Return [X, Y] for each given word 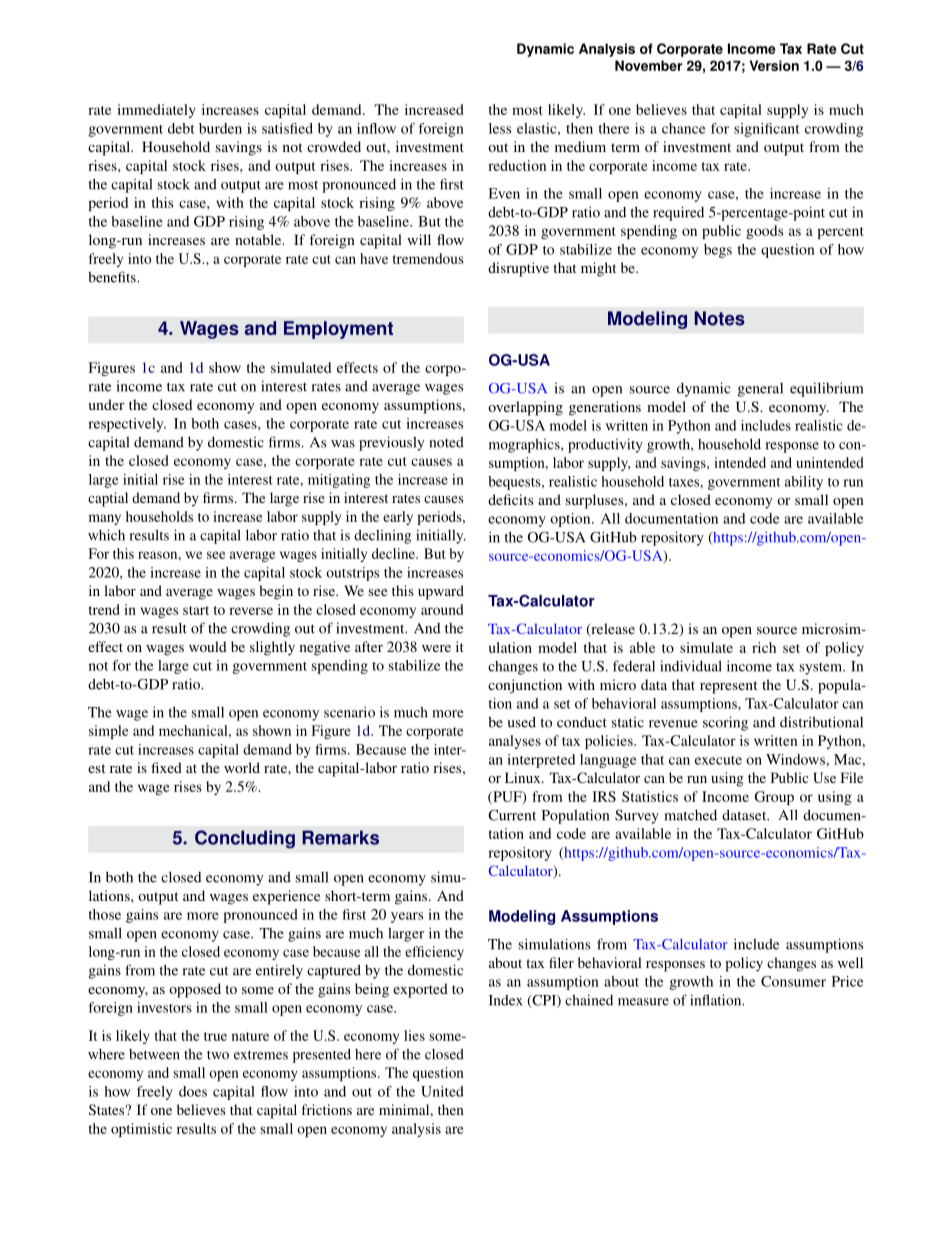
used [521, 722]
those [104, 914]
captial [108, 499]
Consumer [793, 981]
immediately [156, 111]
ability [804, 483]
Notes [720, 318]
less [500, 128]
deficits [510, 499]
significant [767, 130]
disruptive [518, 269]
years [407, 917]
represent [728, 687]
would [208, 646]
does [193, 1091]
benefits [113, 277]
